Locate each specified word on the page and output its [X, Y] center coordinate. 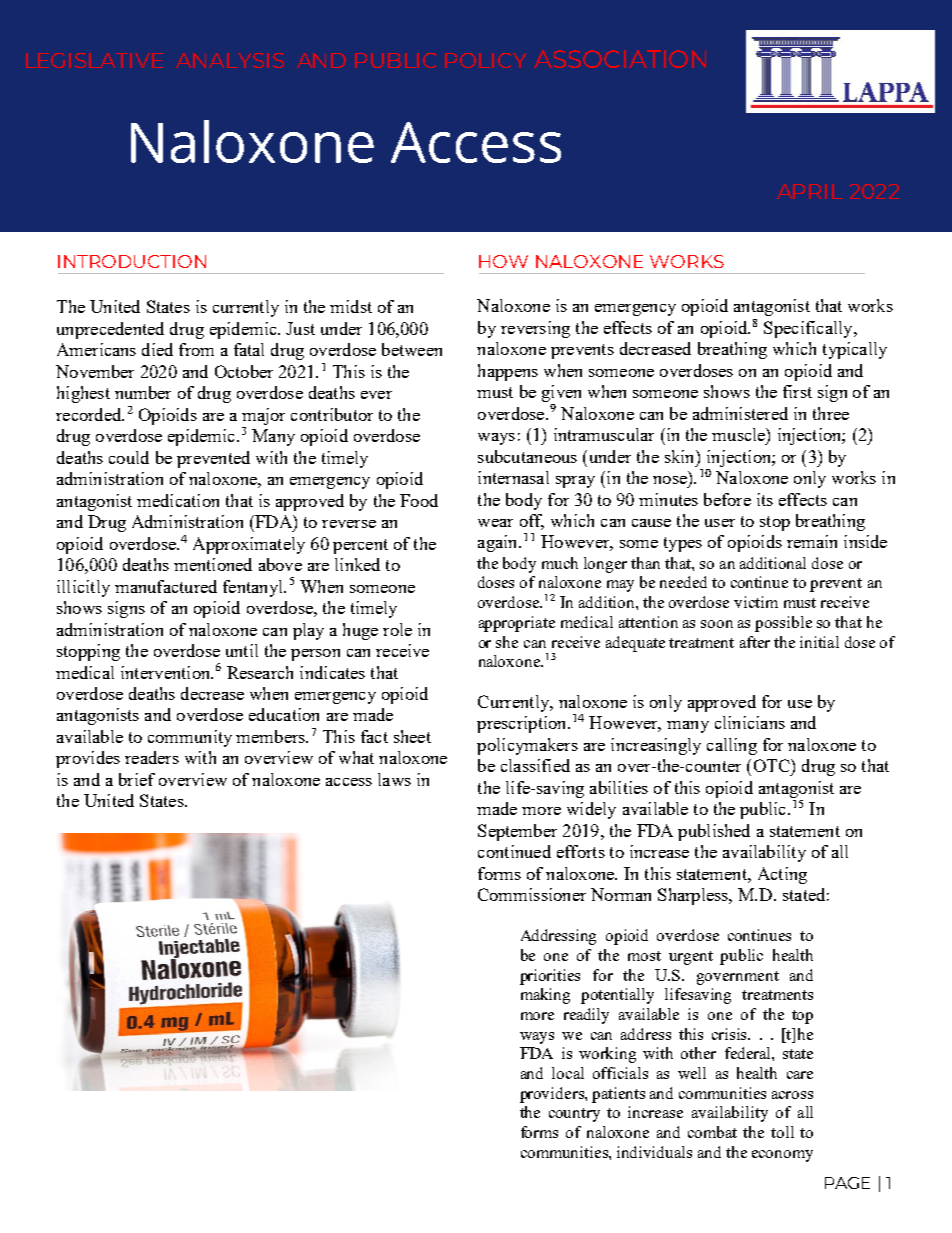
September [517, 832]
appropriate [517, 624]
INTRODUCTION [132, 261]
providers [553, 1095]
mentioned [213, 564]
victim [756, 602]
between [412, 349]
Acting [782, 875]
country [574, 1115]
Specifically [809, 329]
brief [137, 779]
